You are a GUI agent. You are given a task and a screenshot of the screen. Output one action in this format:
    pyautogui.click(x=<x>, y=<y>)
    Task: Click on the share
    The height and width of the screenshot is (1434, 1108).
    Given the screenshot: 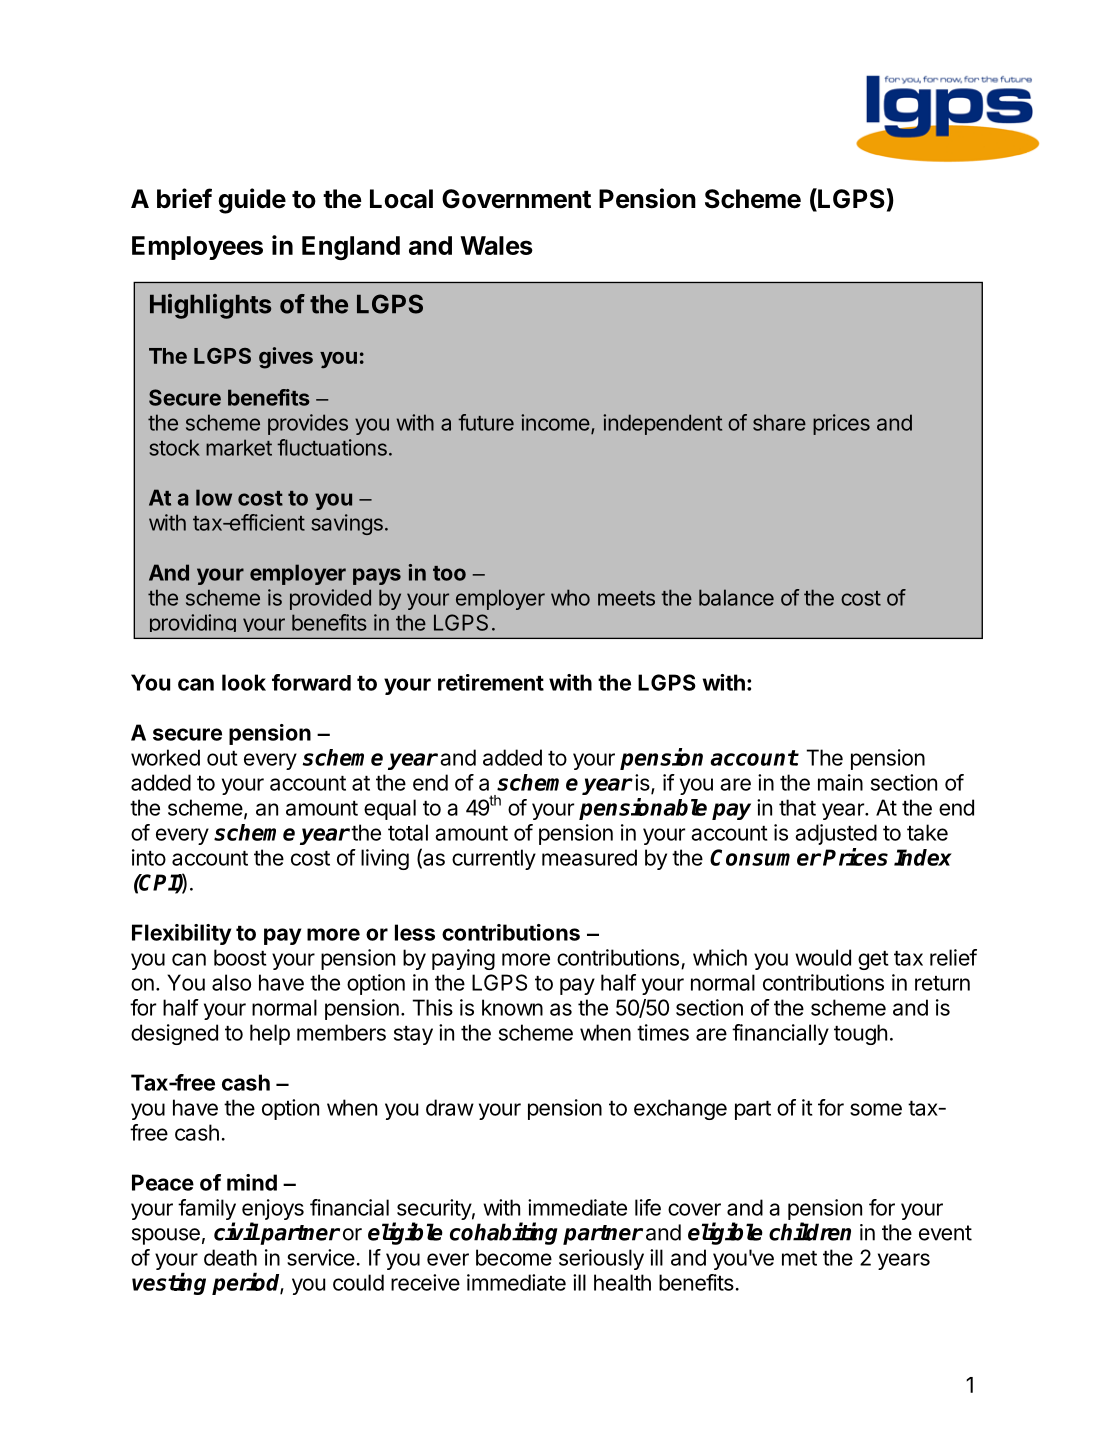 What is the action you would take?
    pyautogui.click(x=779, y=422)
